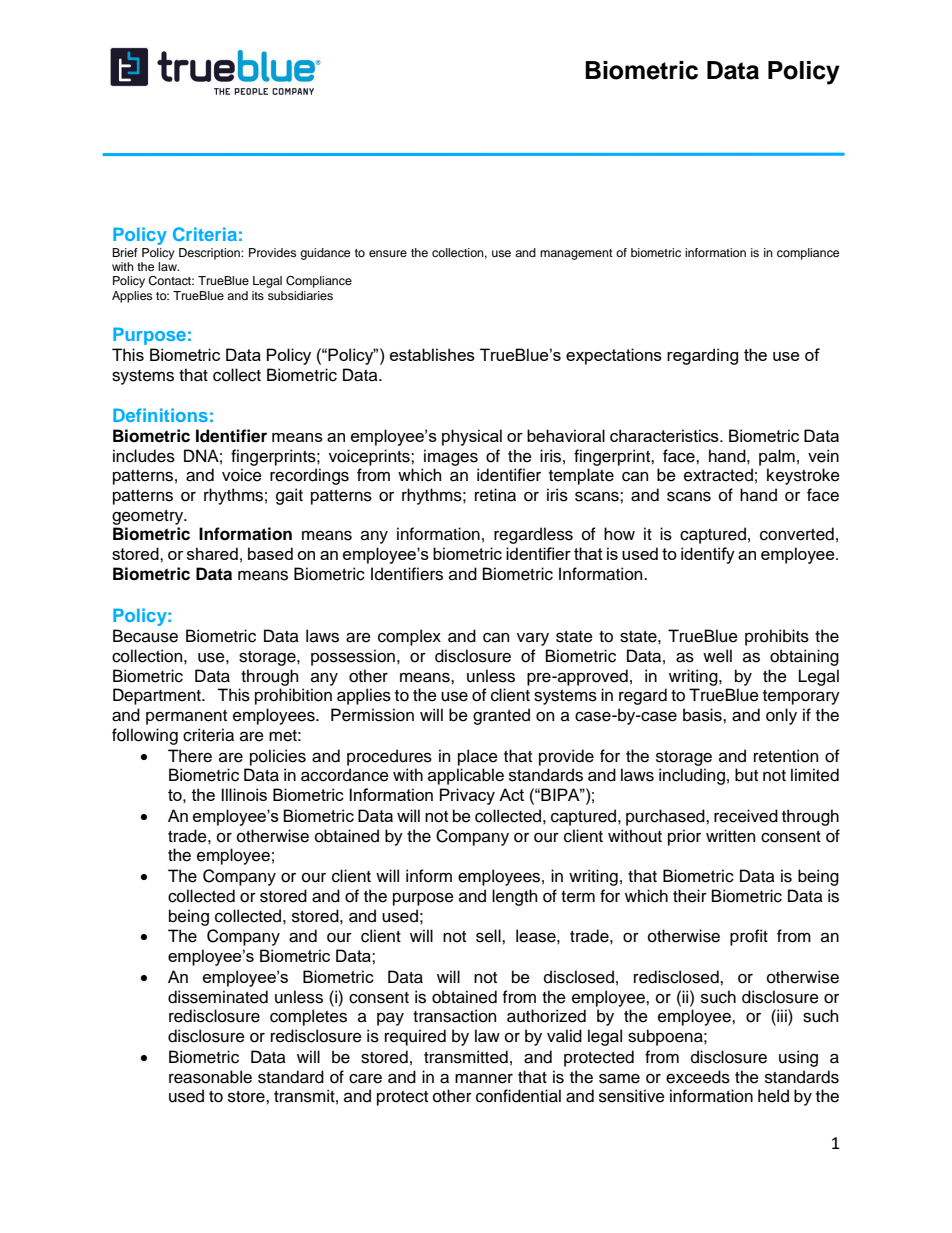 The height and width of the document is (1233, 952). Describe the element at coordinates (698, 1077) in the document. I see `exceeds` at that location.
